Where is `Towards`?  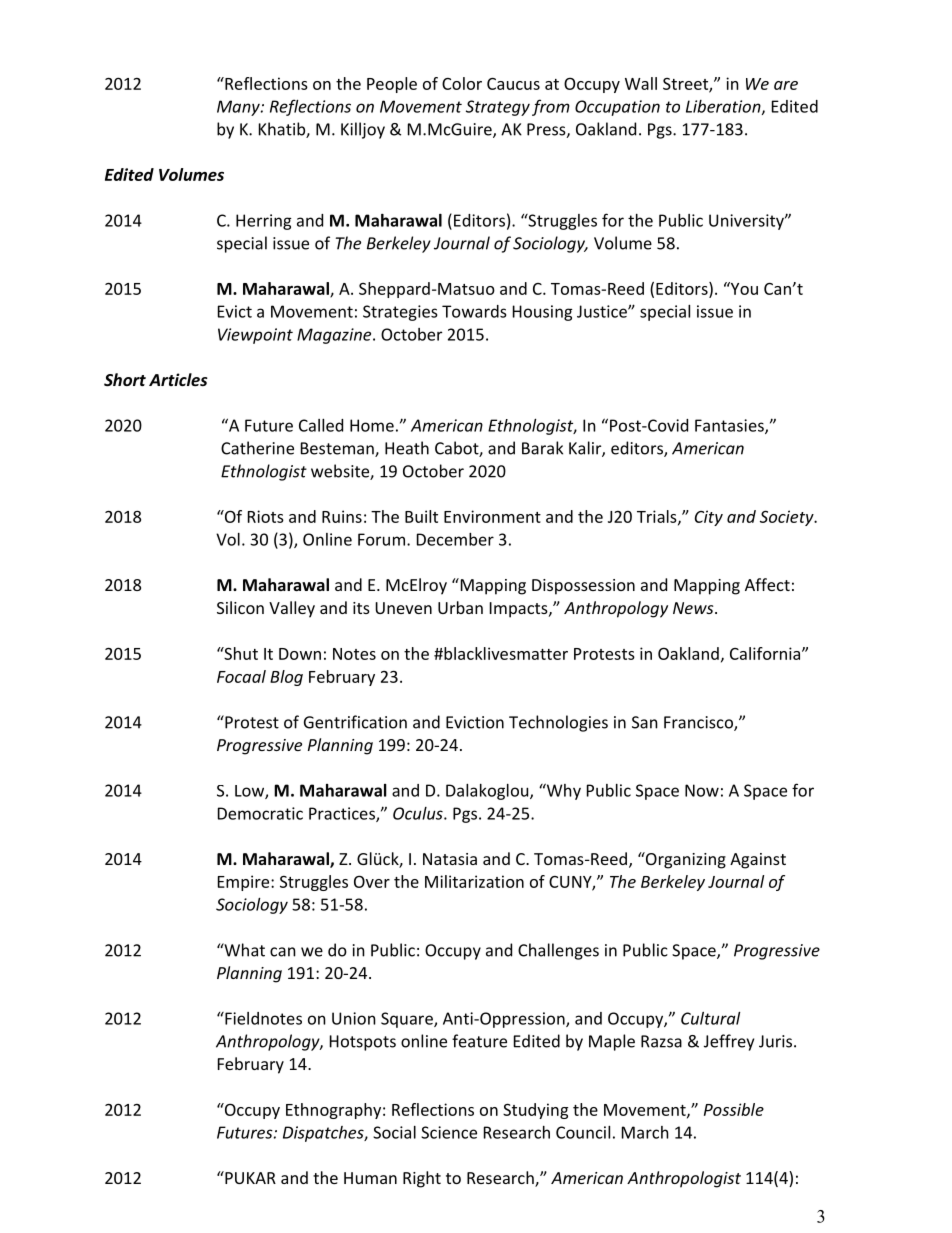 Towards is located at coordinates (474, 311).
